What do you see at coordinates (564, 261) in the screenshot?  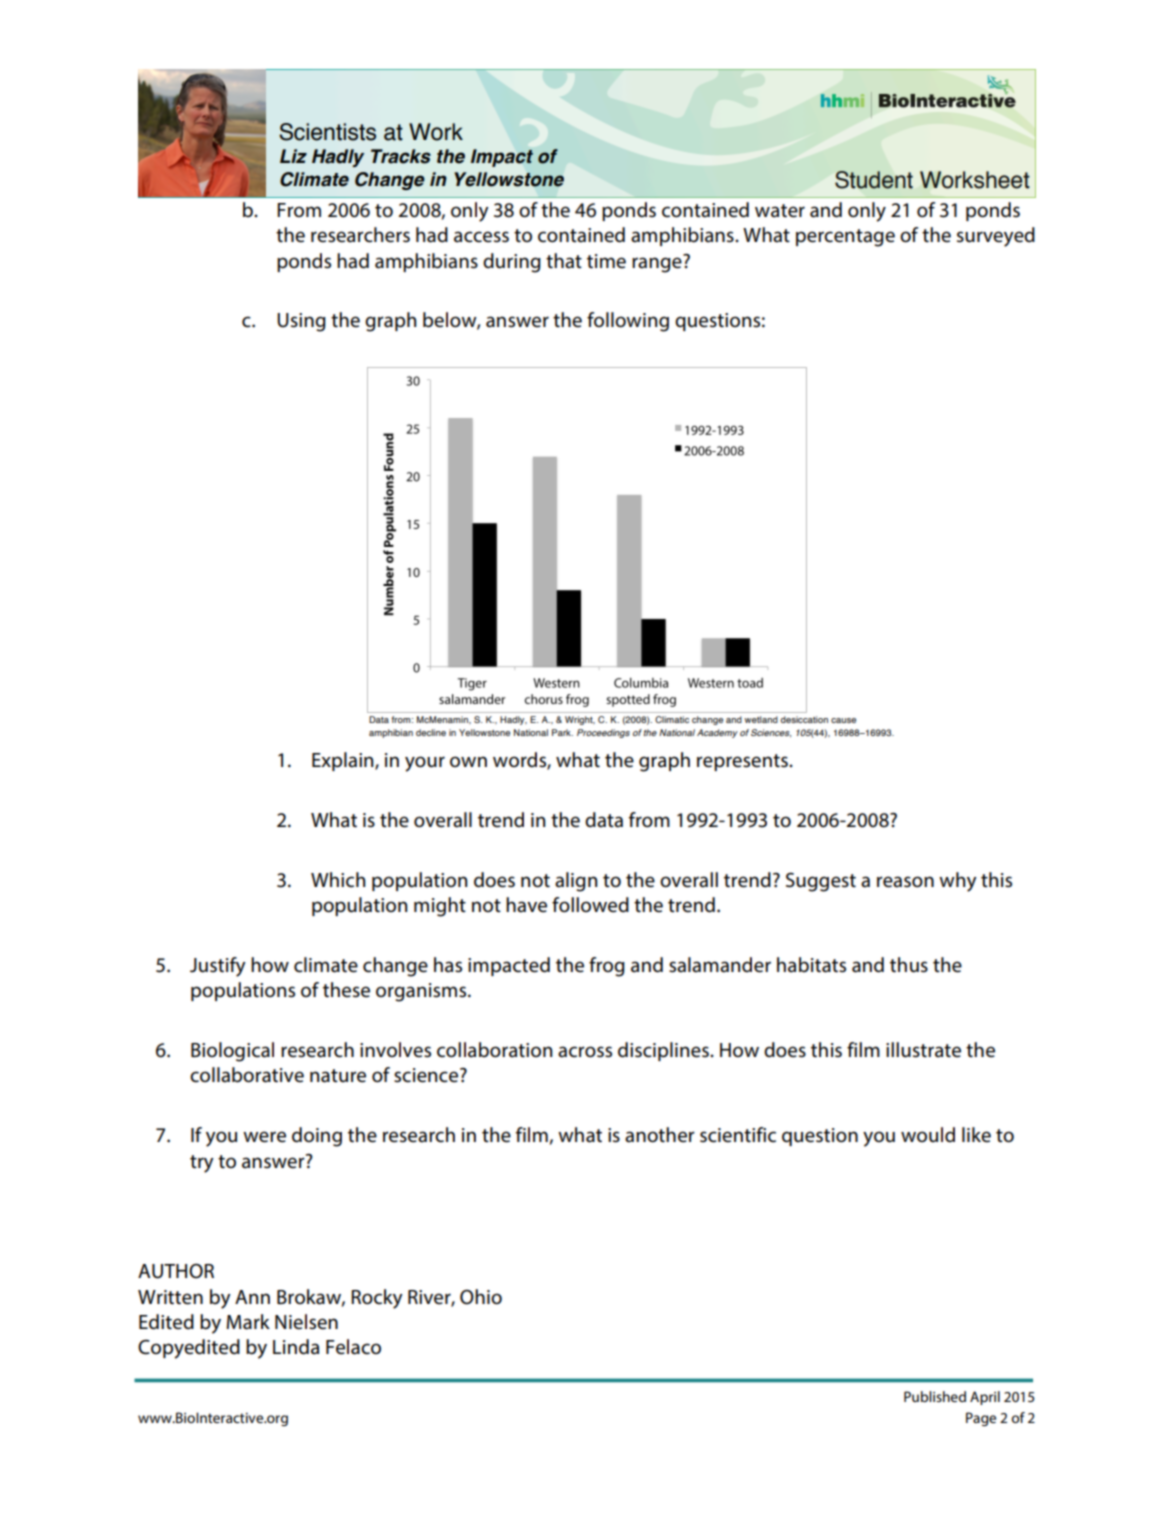 I see `that` at bounding box center [564, 261].
